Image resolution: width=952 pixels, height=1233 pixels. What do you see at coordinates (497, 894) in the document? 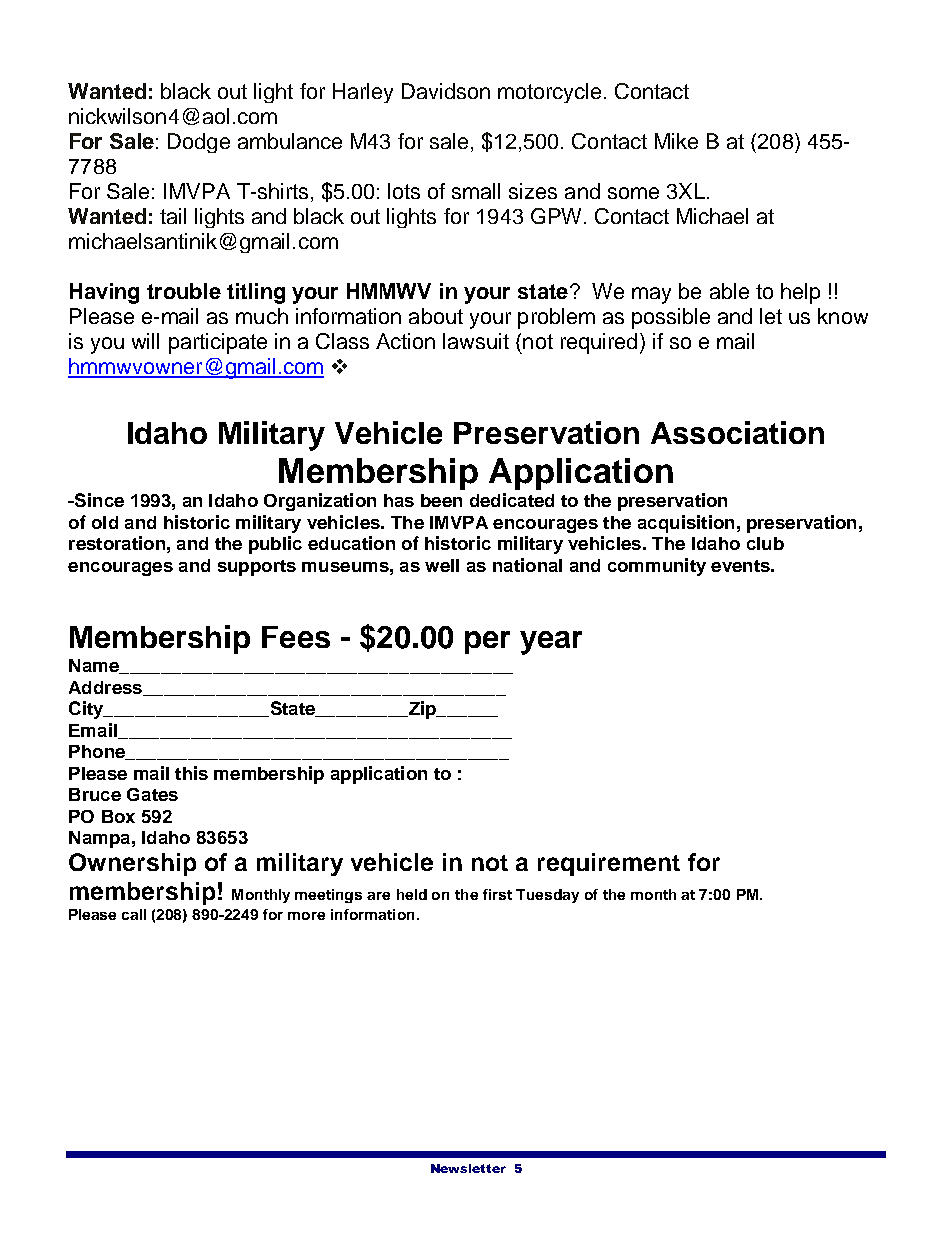
I see `first` at bounding box center [497, 894].
